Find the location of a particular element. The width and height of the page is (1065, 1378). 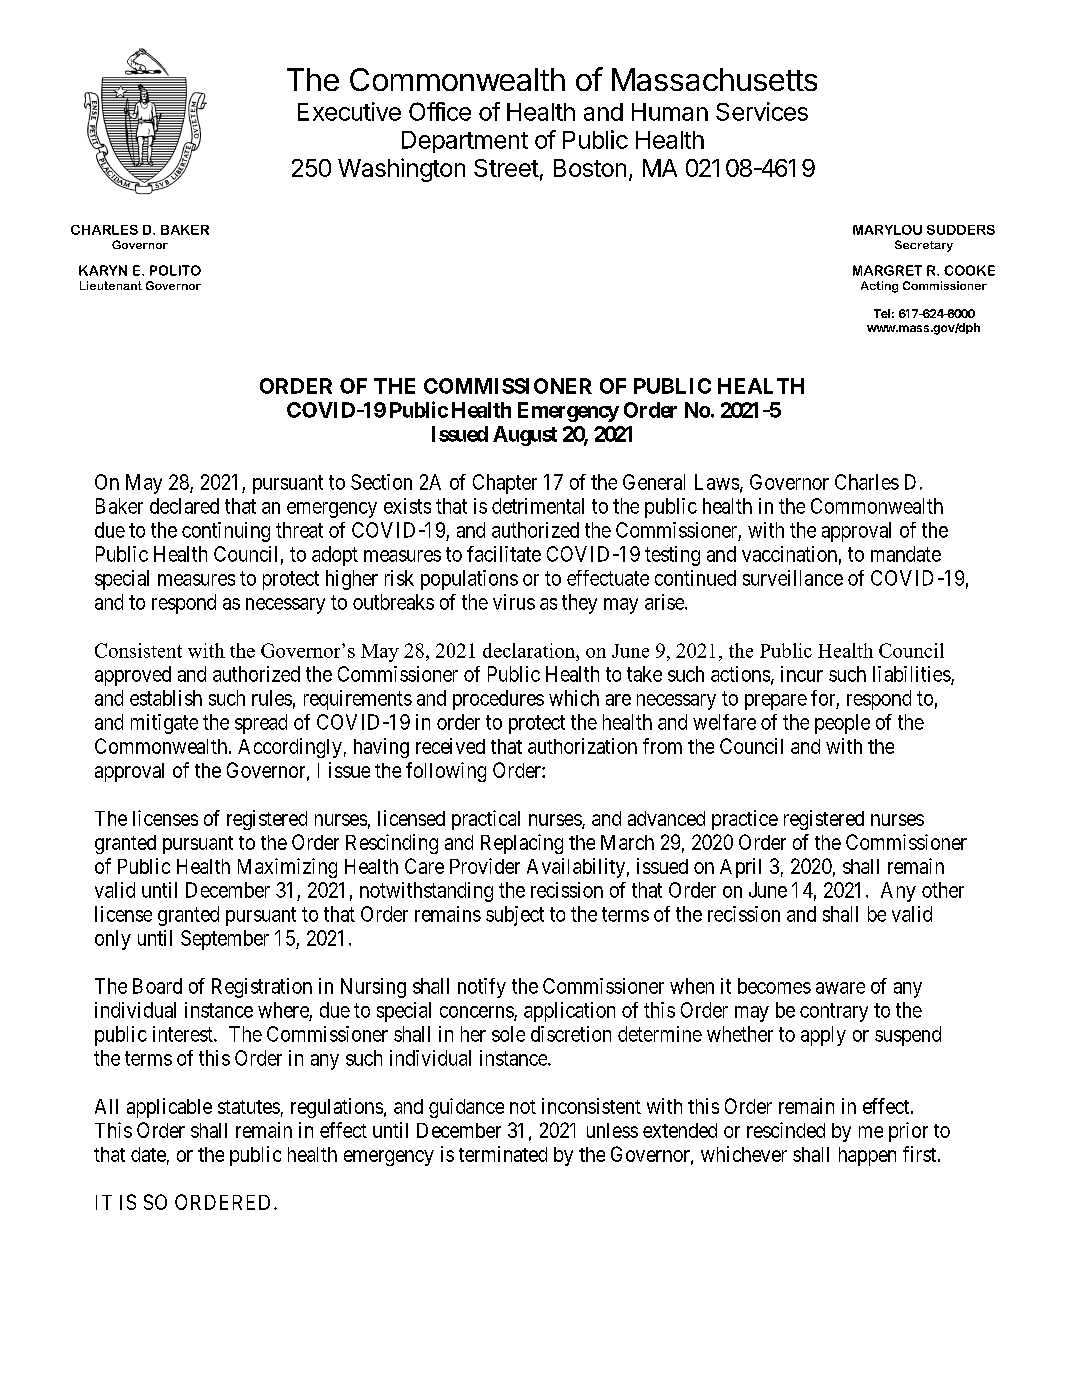

people is located at coordinates (842, 724).
